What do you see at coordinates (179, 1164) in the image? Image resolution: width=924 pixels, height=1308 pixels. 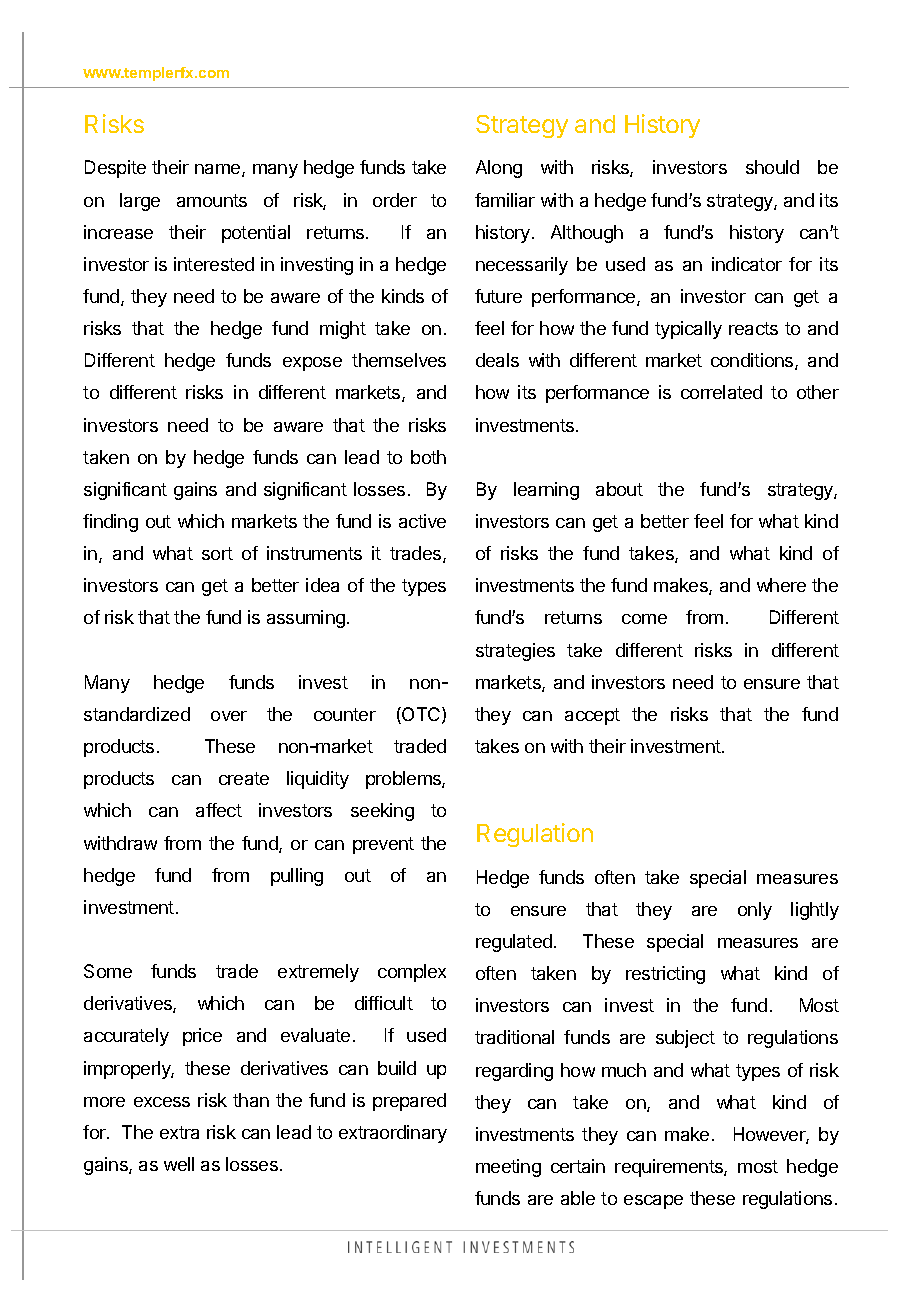 I see `well` at bounding box center [179, 1164].
